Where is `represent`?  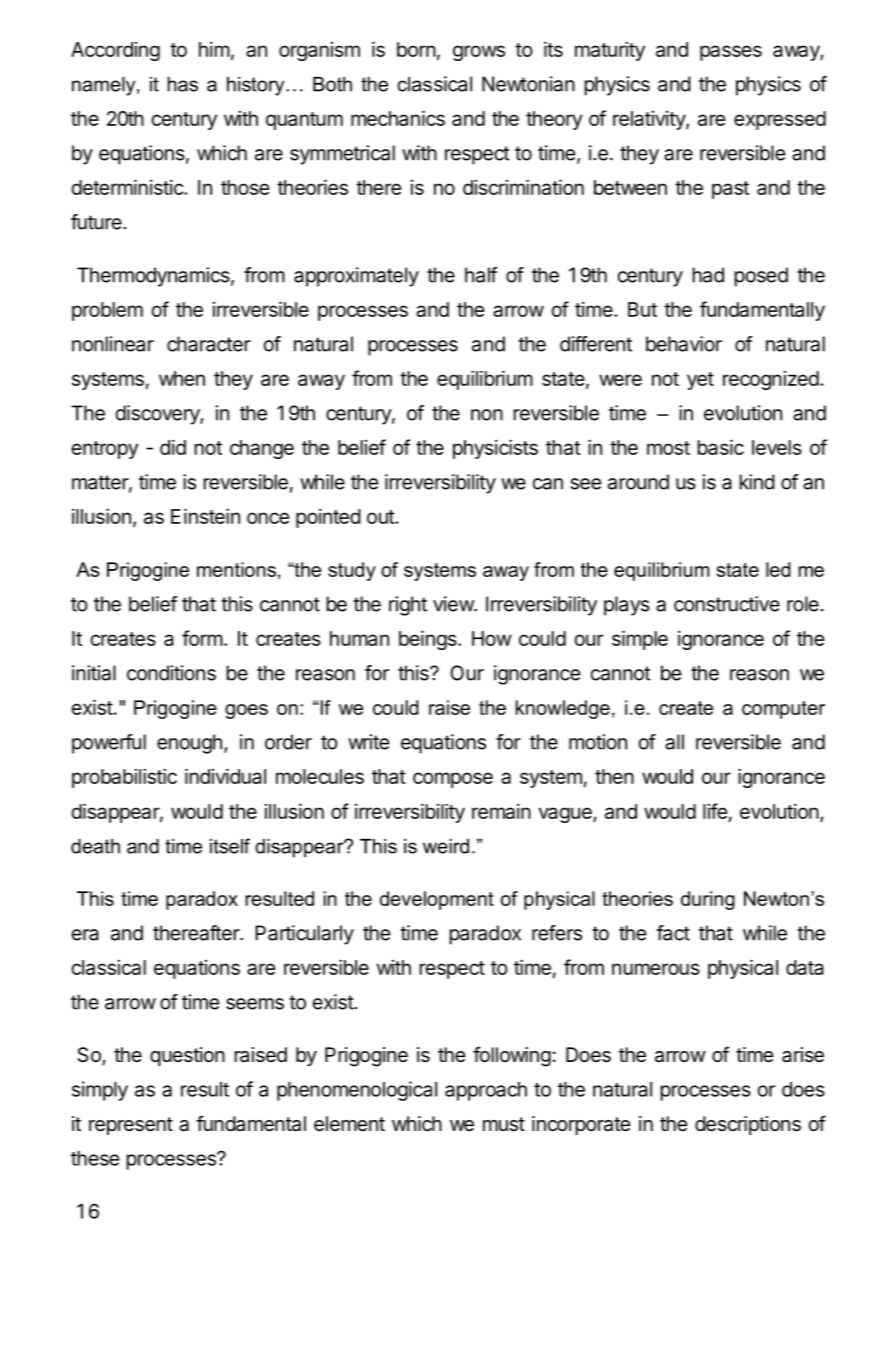
represent is located at coordinates (131, 1126).
